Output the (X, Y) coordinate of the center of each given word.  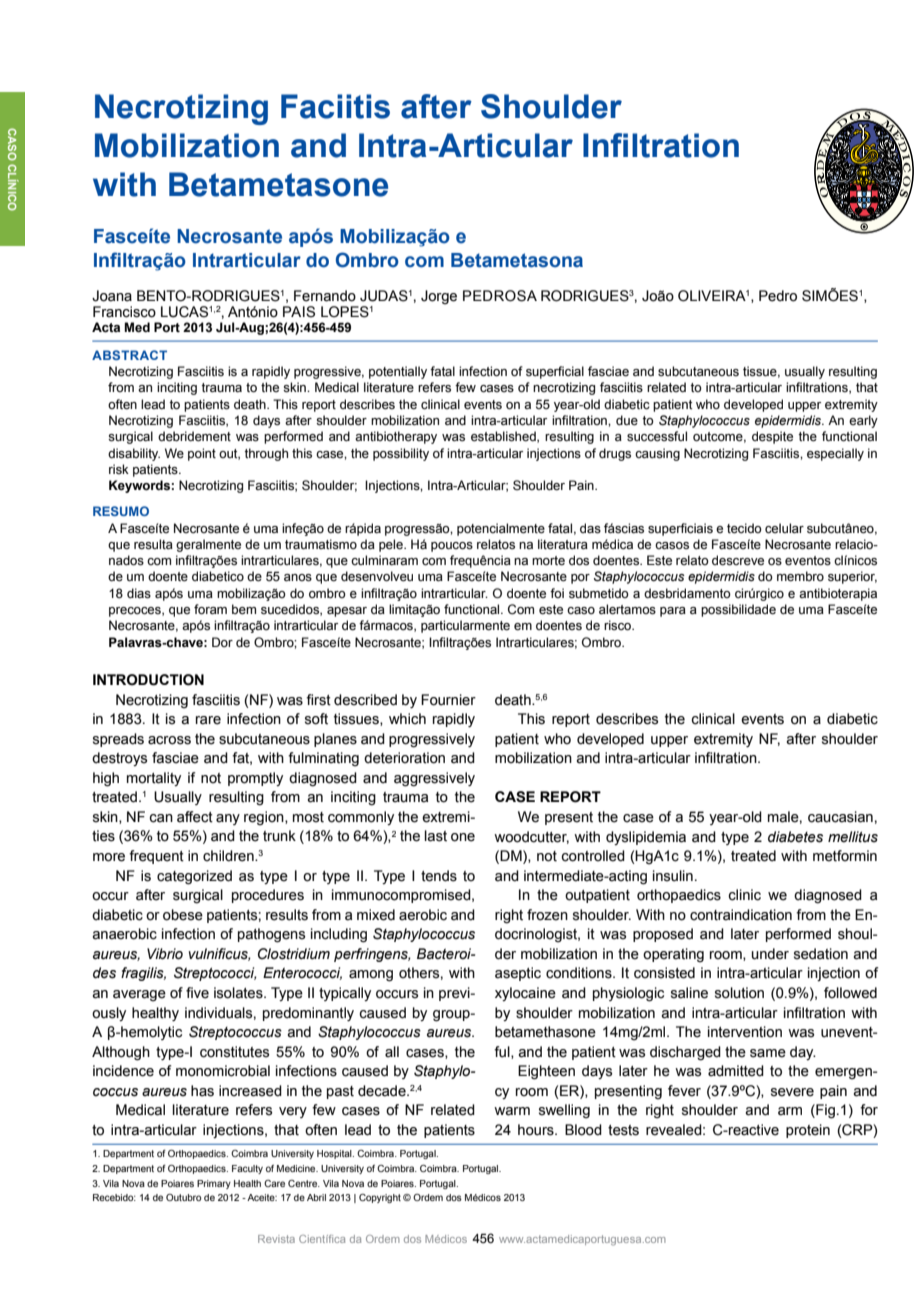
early (863, 421)
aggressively (434, 779)
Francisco (124, 312)
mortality (154, 779)
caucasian (840, 817)
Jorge (439, 297)
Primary (214, 1184)
